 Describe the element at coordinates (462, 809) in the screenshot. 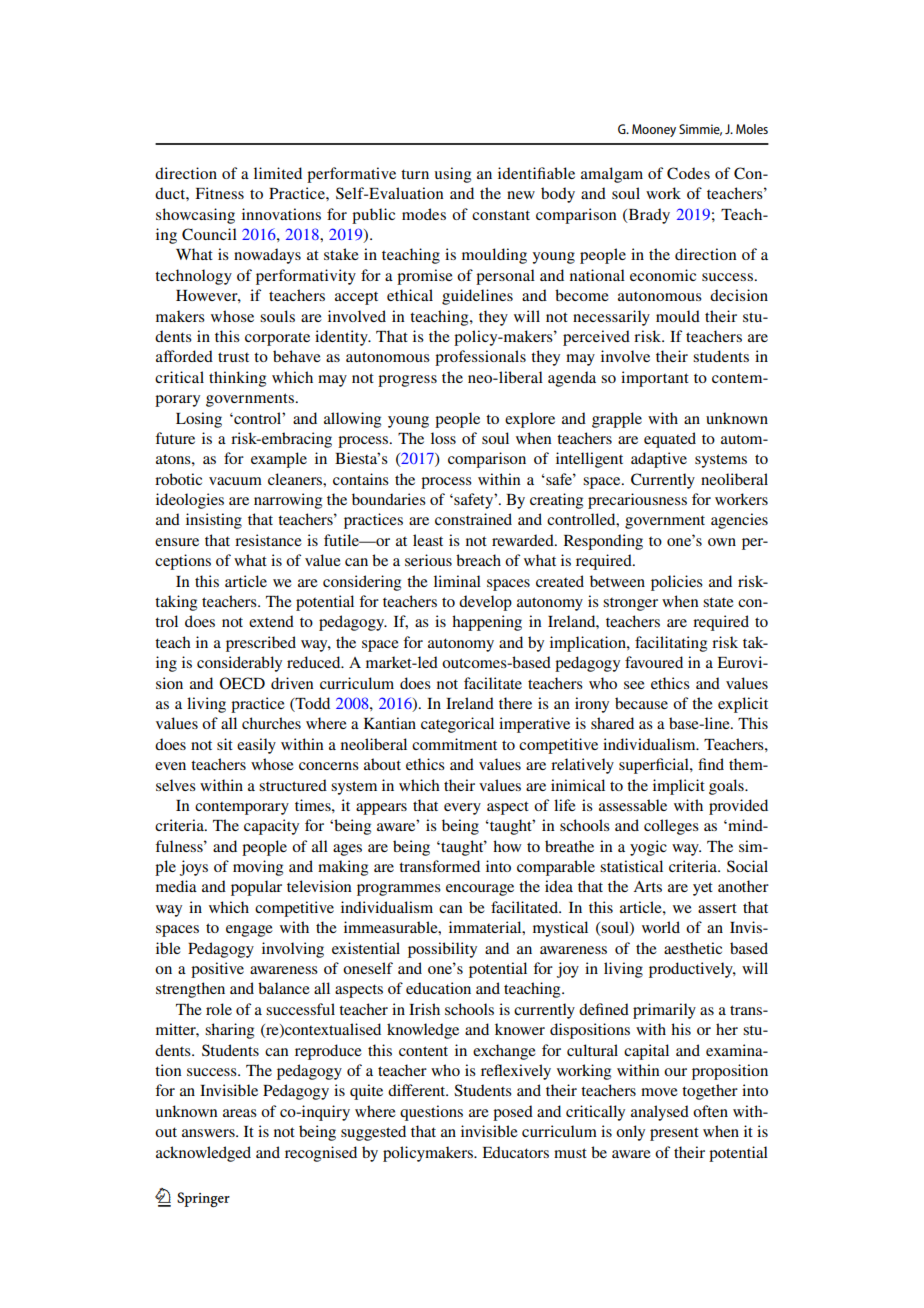

I see `every` at that location.
